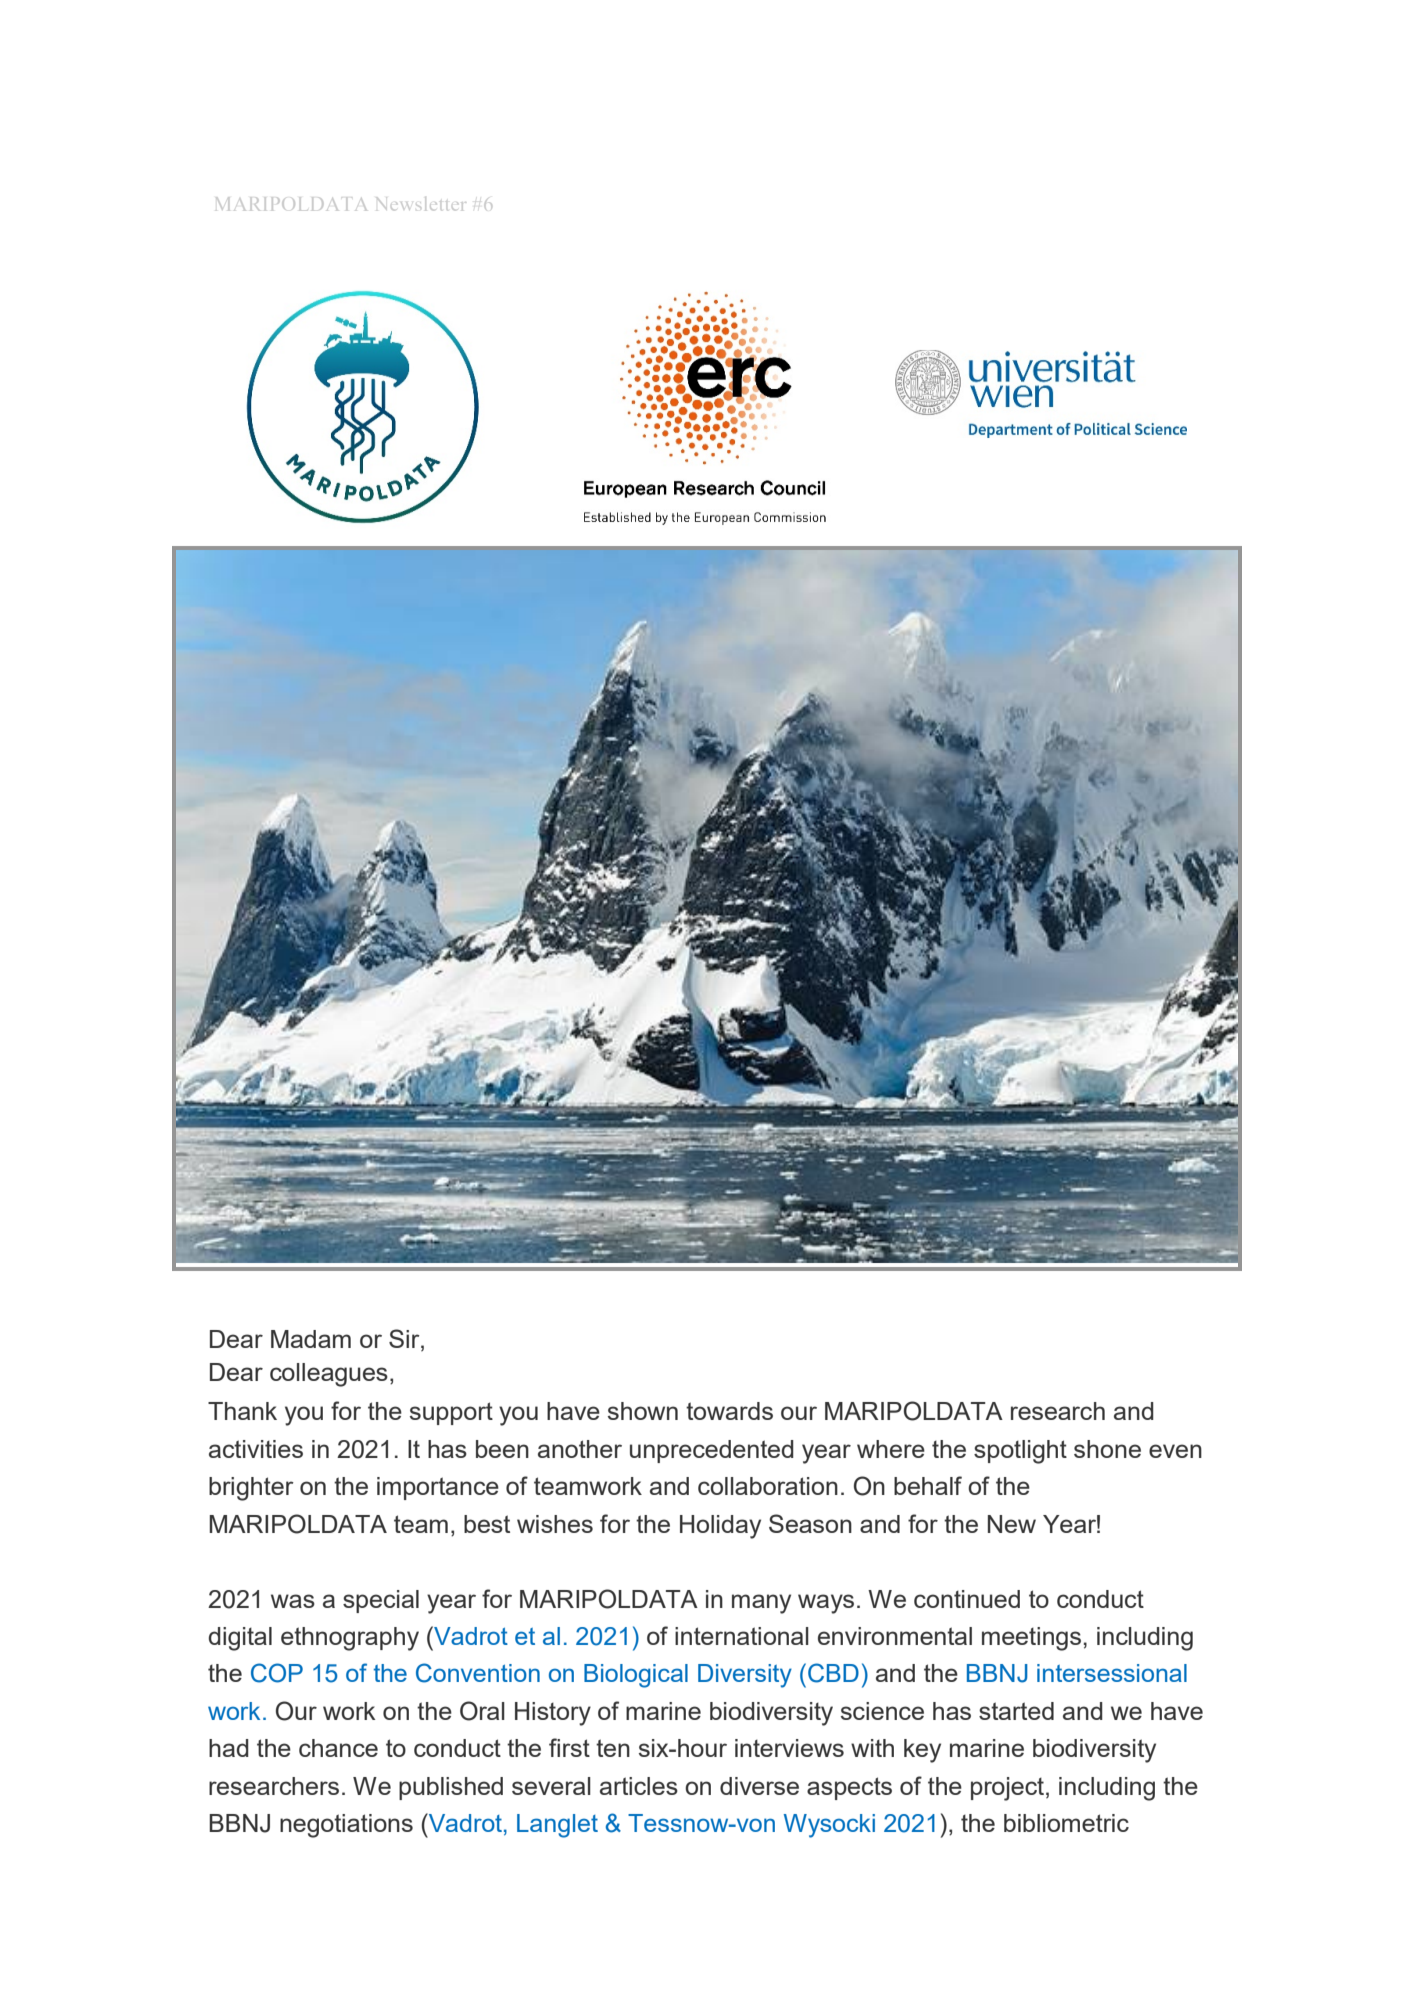 This screenshot has width=1414, height=2000. I want to click on diverse, so click(759, 1786).
